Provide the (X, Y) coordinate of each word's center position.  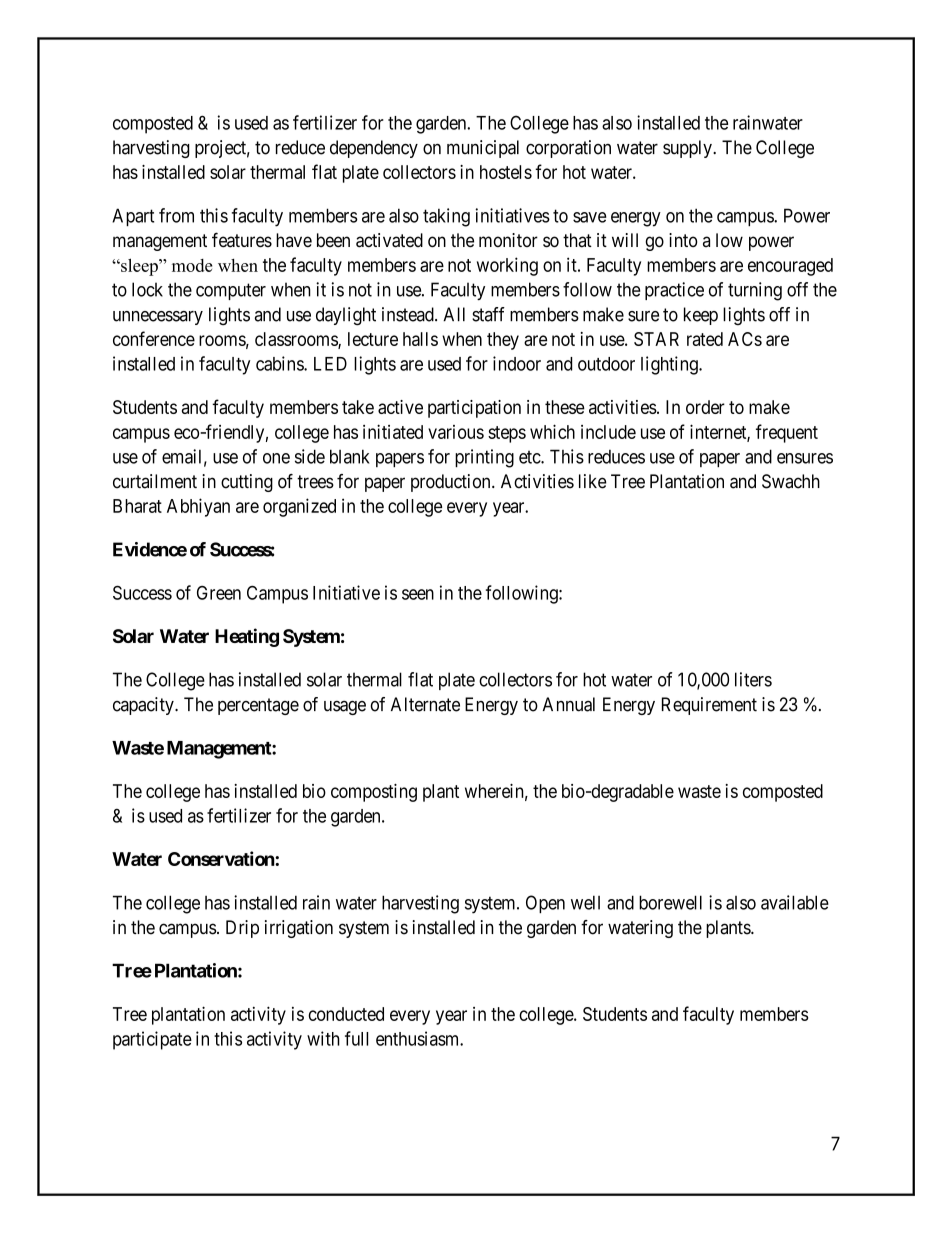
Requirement (709, 706)
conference (154, 338)
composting (374, 793)
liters (753, 679)
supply (688, 149)
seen (418, 594)
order (705, 407)
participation (474, 409)
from (176, 215)
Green (219, 593)
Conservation (222, 858)
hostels (506, 172)
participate (152, 1040)
